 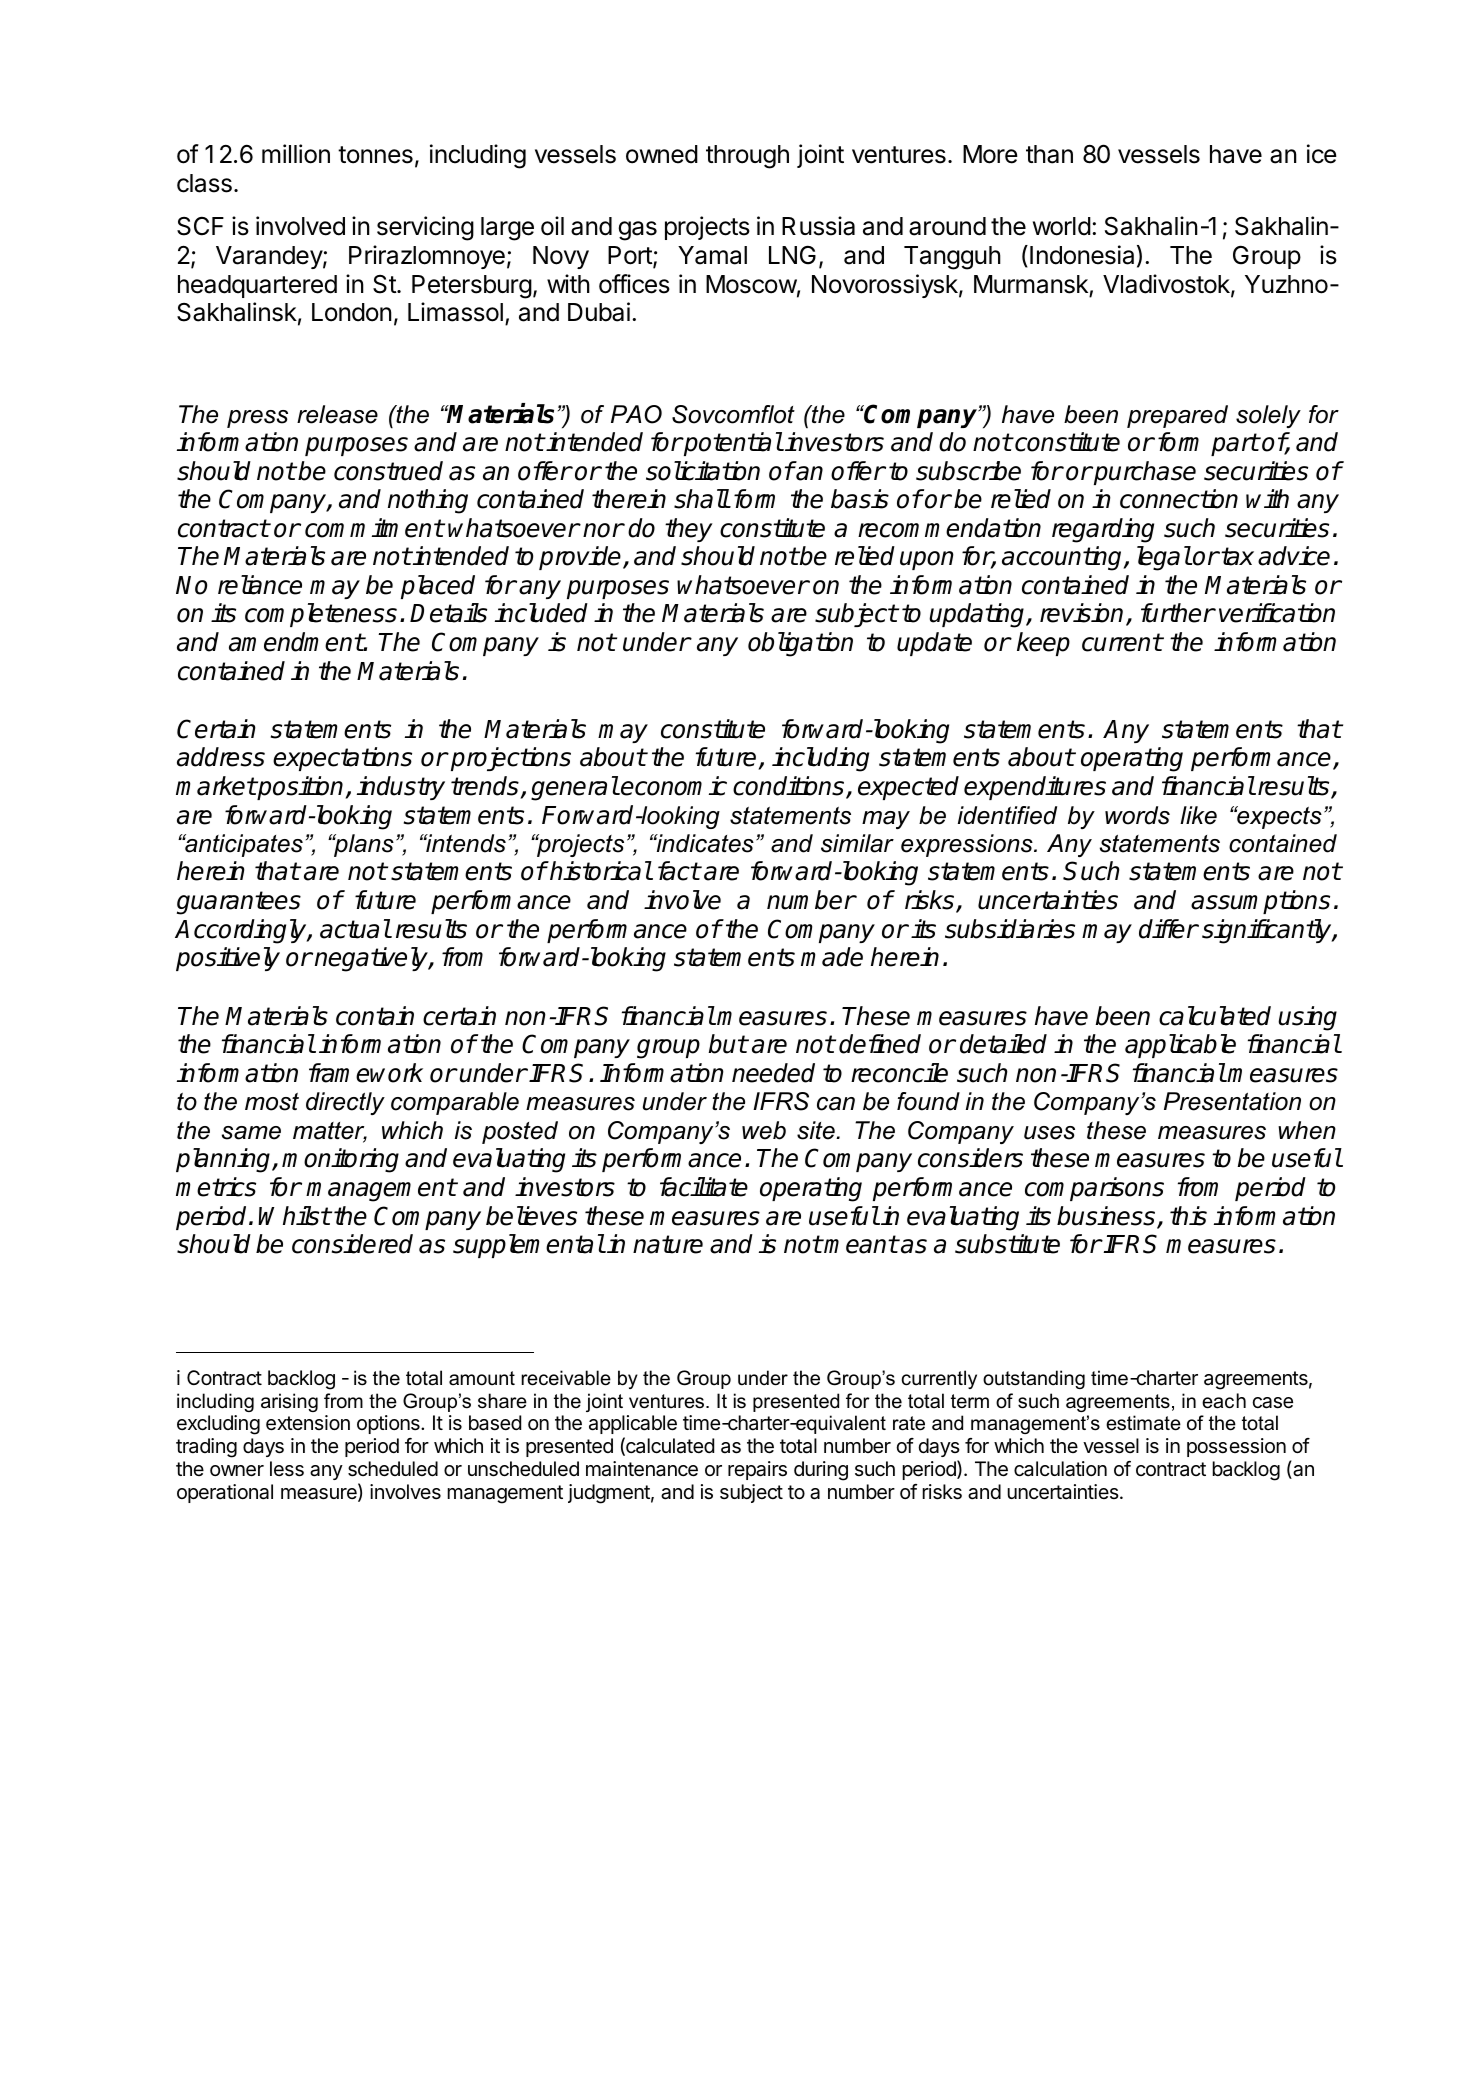 I want to click on like, so click(x=1198, y=815).
